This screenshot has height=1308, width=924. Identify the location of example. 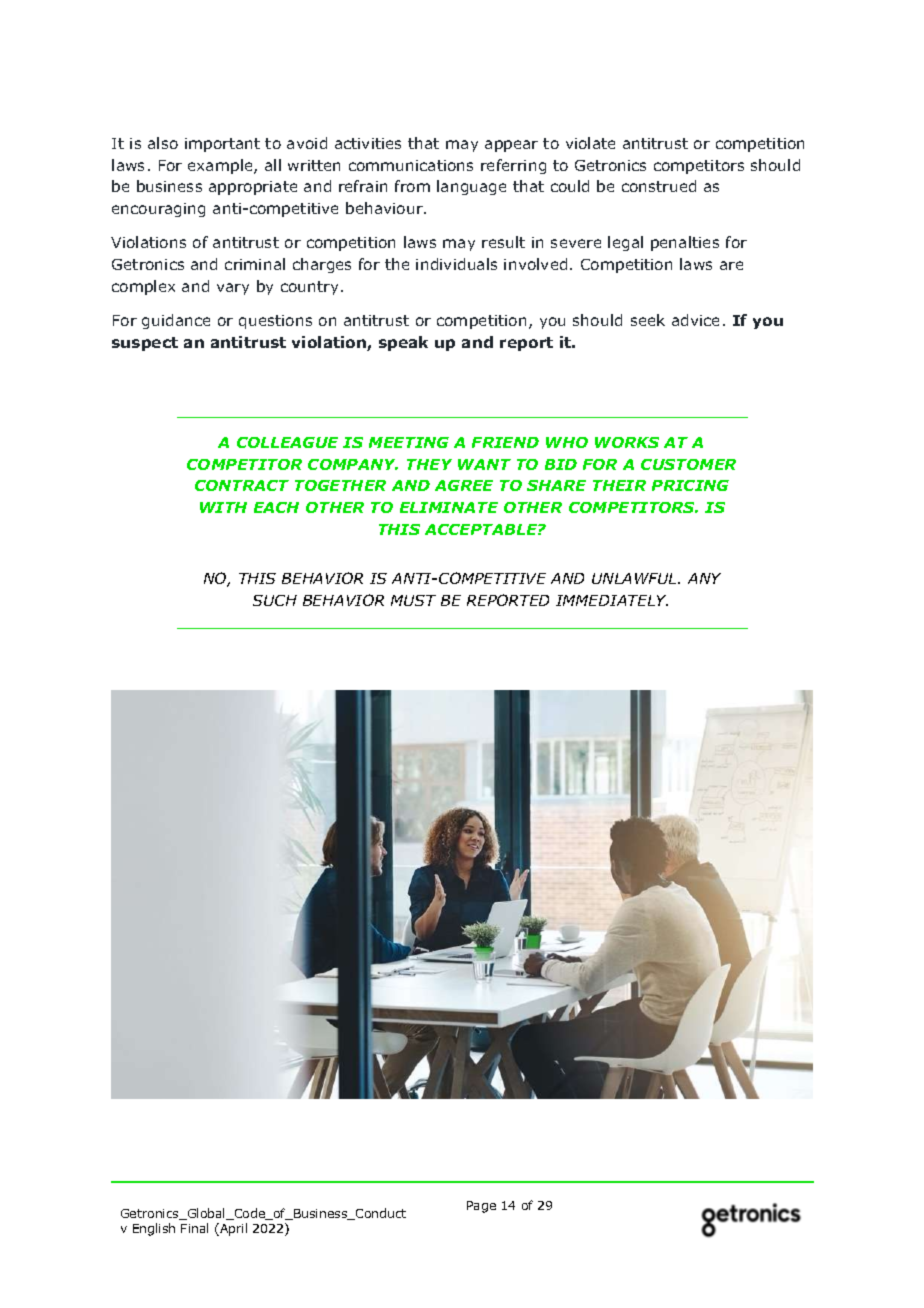
(221, 166).
